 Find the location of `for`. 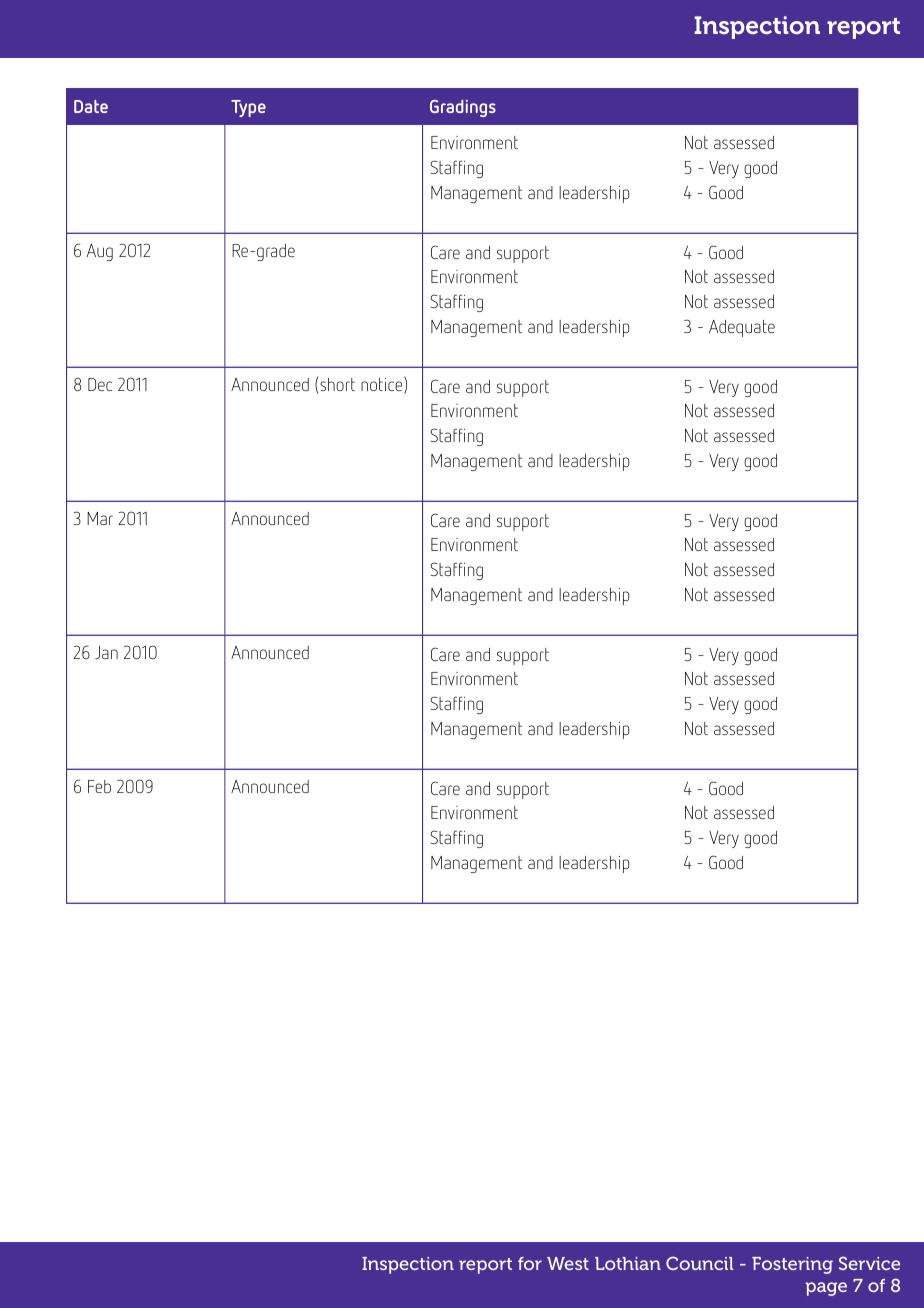

for is located at coordinates (530, 1263).
